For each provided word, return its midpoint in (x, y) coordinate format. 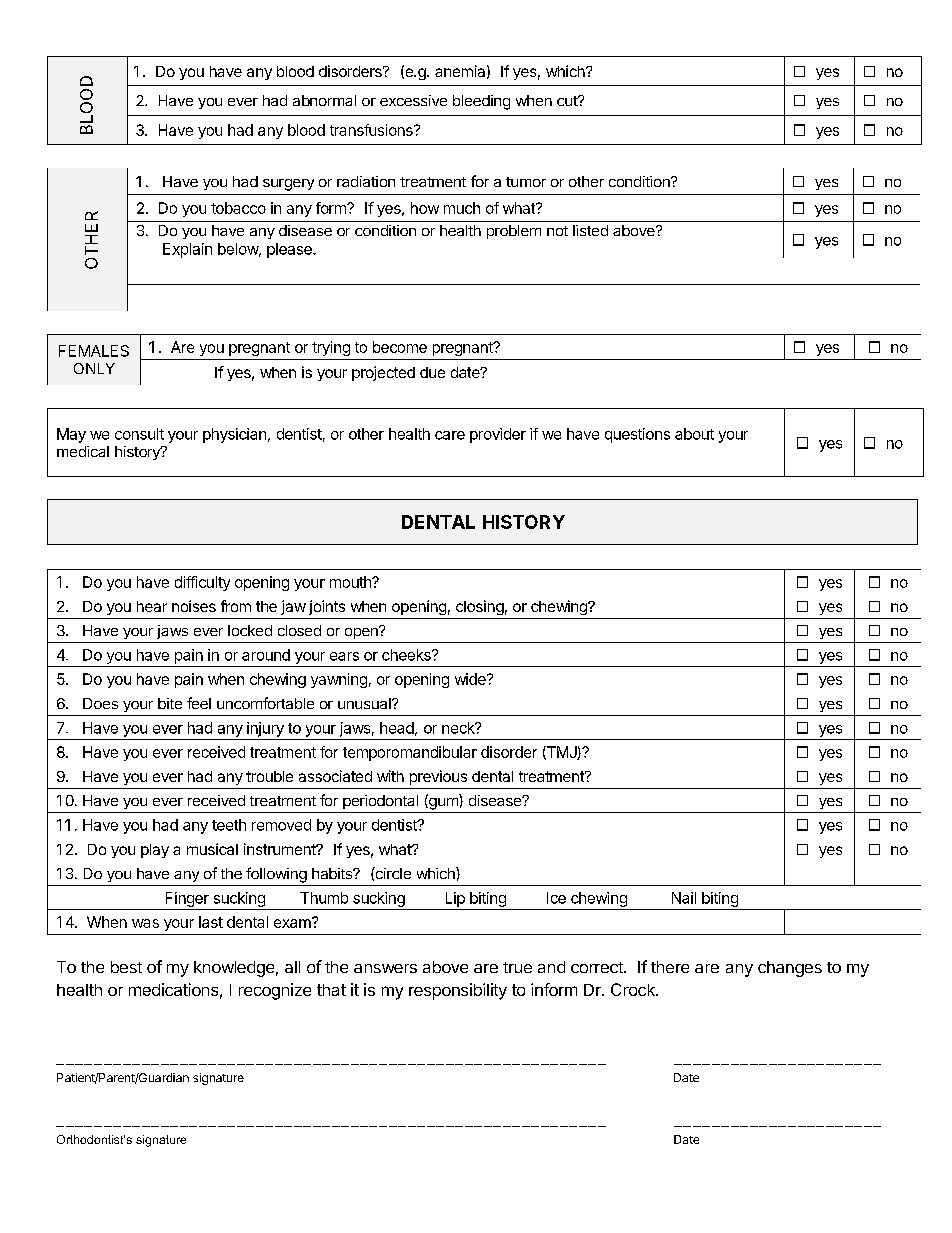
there (670, 967)
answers (385, 968)
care (450, 435)
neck (459, 728)
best (126, 967)
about (694, 434)
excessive (413, 100)
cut (568, 101)
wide (471, 679)
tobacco (238, 208)
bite (170, 703)
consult (139, 434)
